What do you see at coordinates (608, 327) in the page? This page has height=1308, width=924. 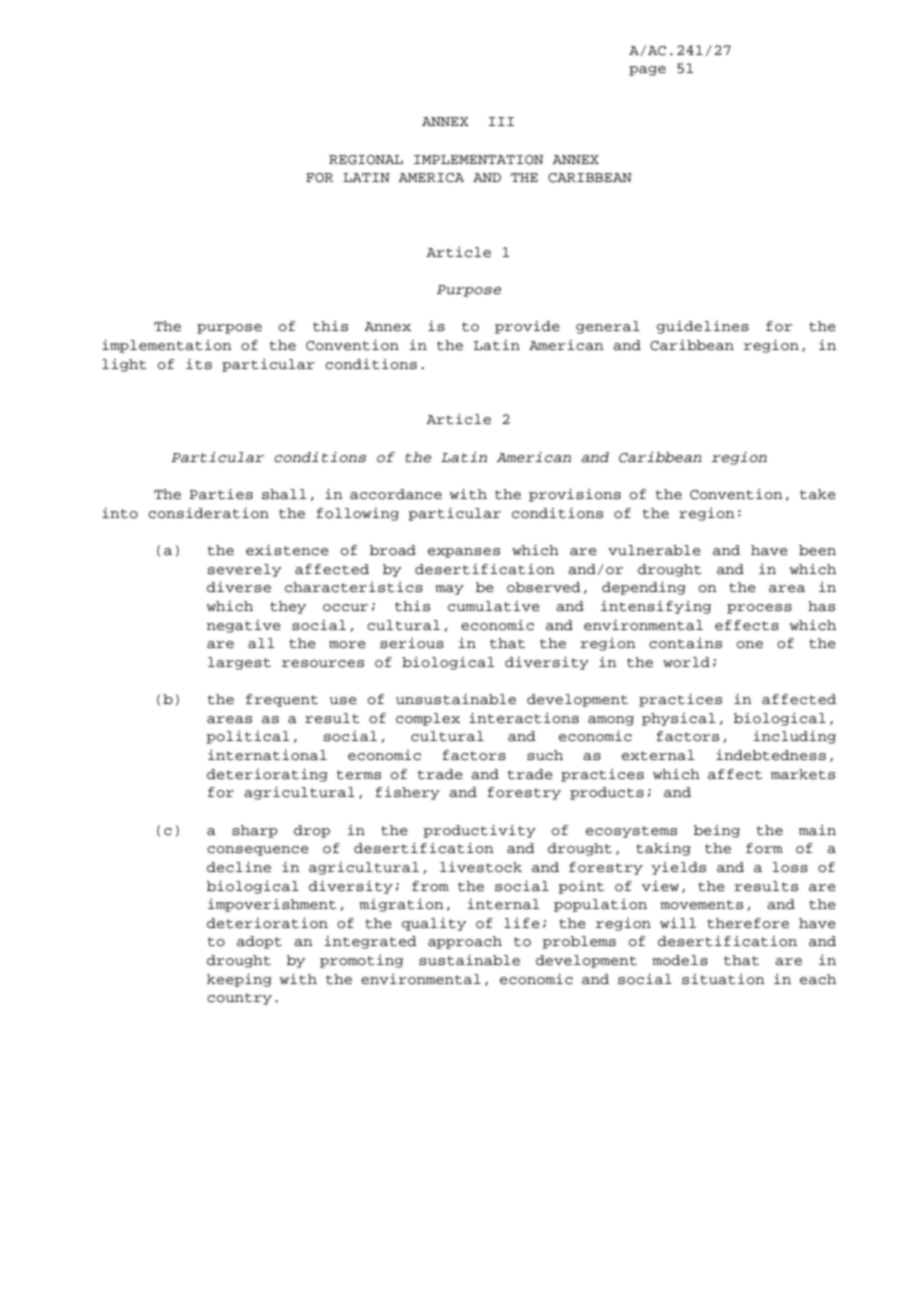 I see `general` at bounding box center [608, 327].
